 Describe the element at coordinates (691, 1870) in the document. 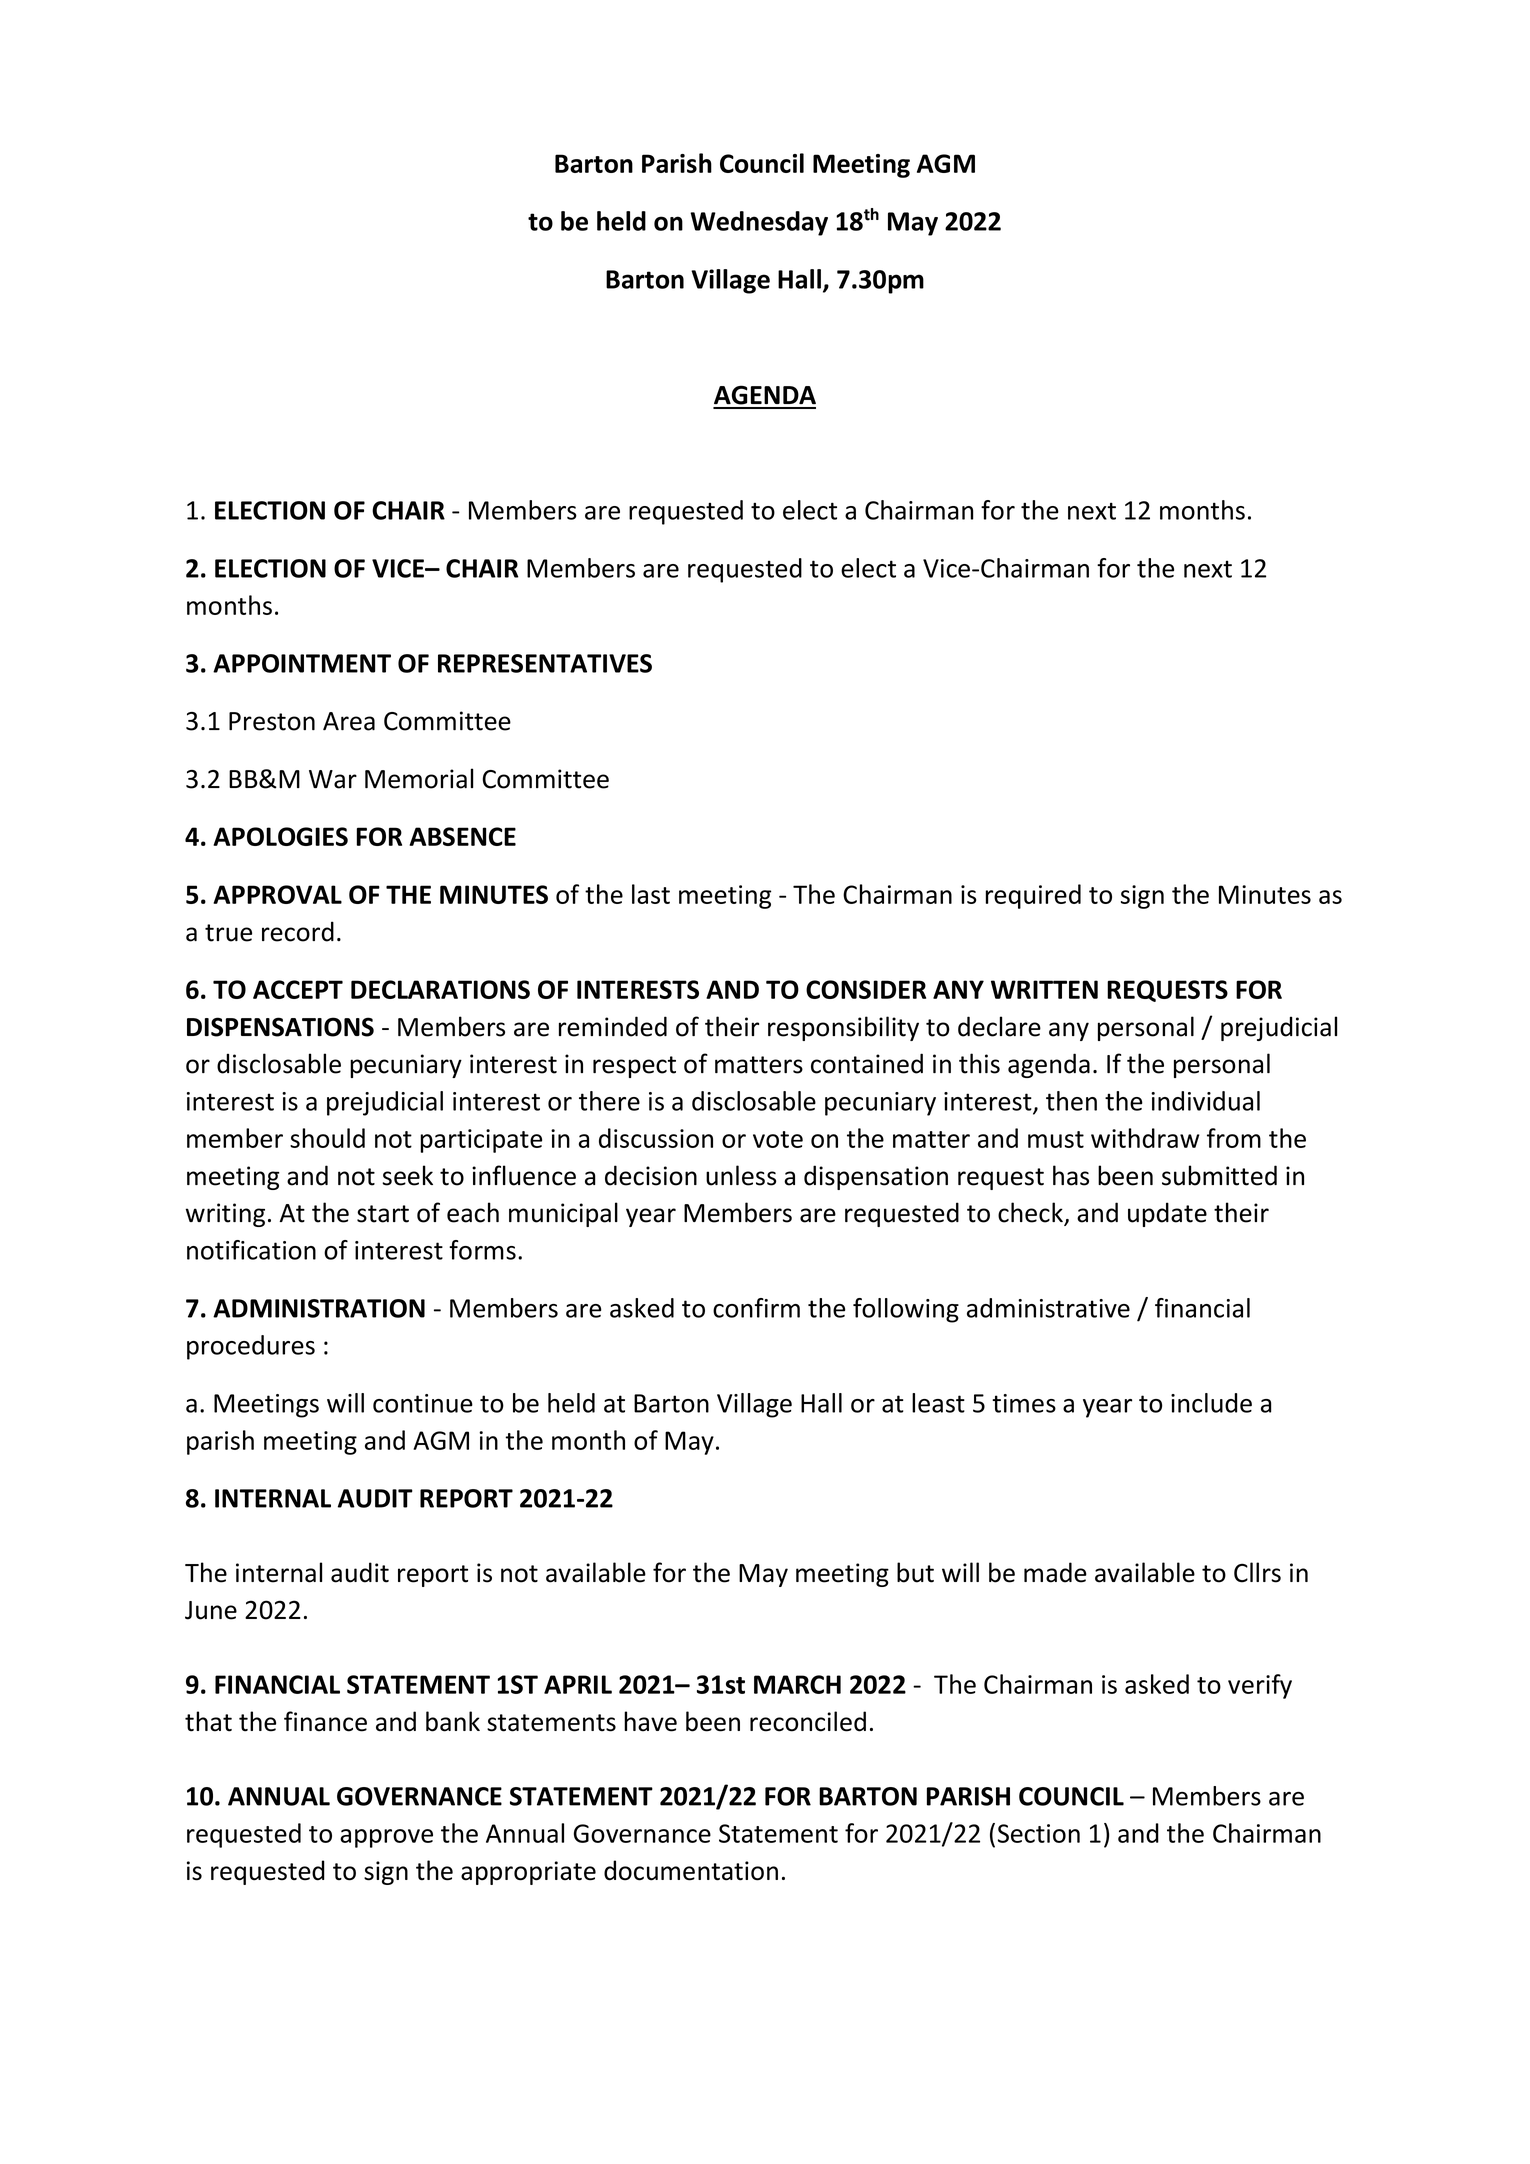

I see `documentation` at that location.
